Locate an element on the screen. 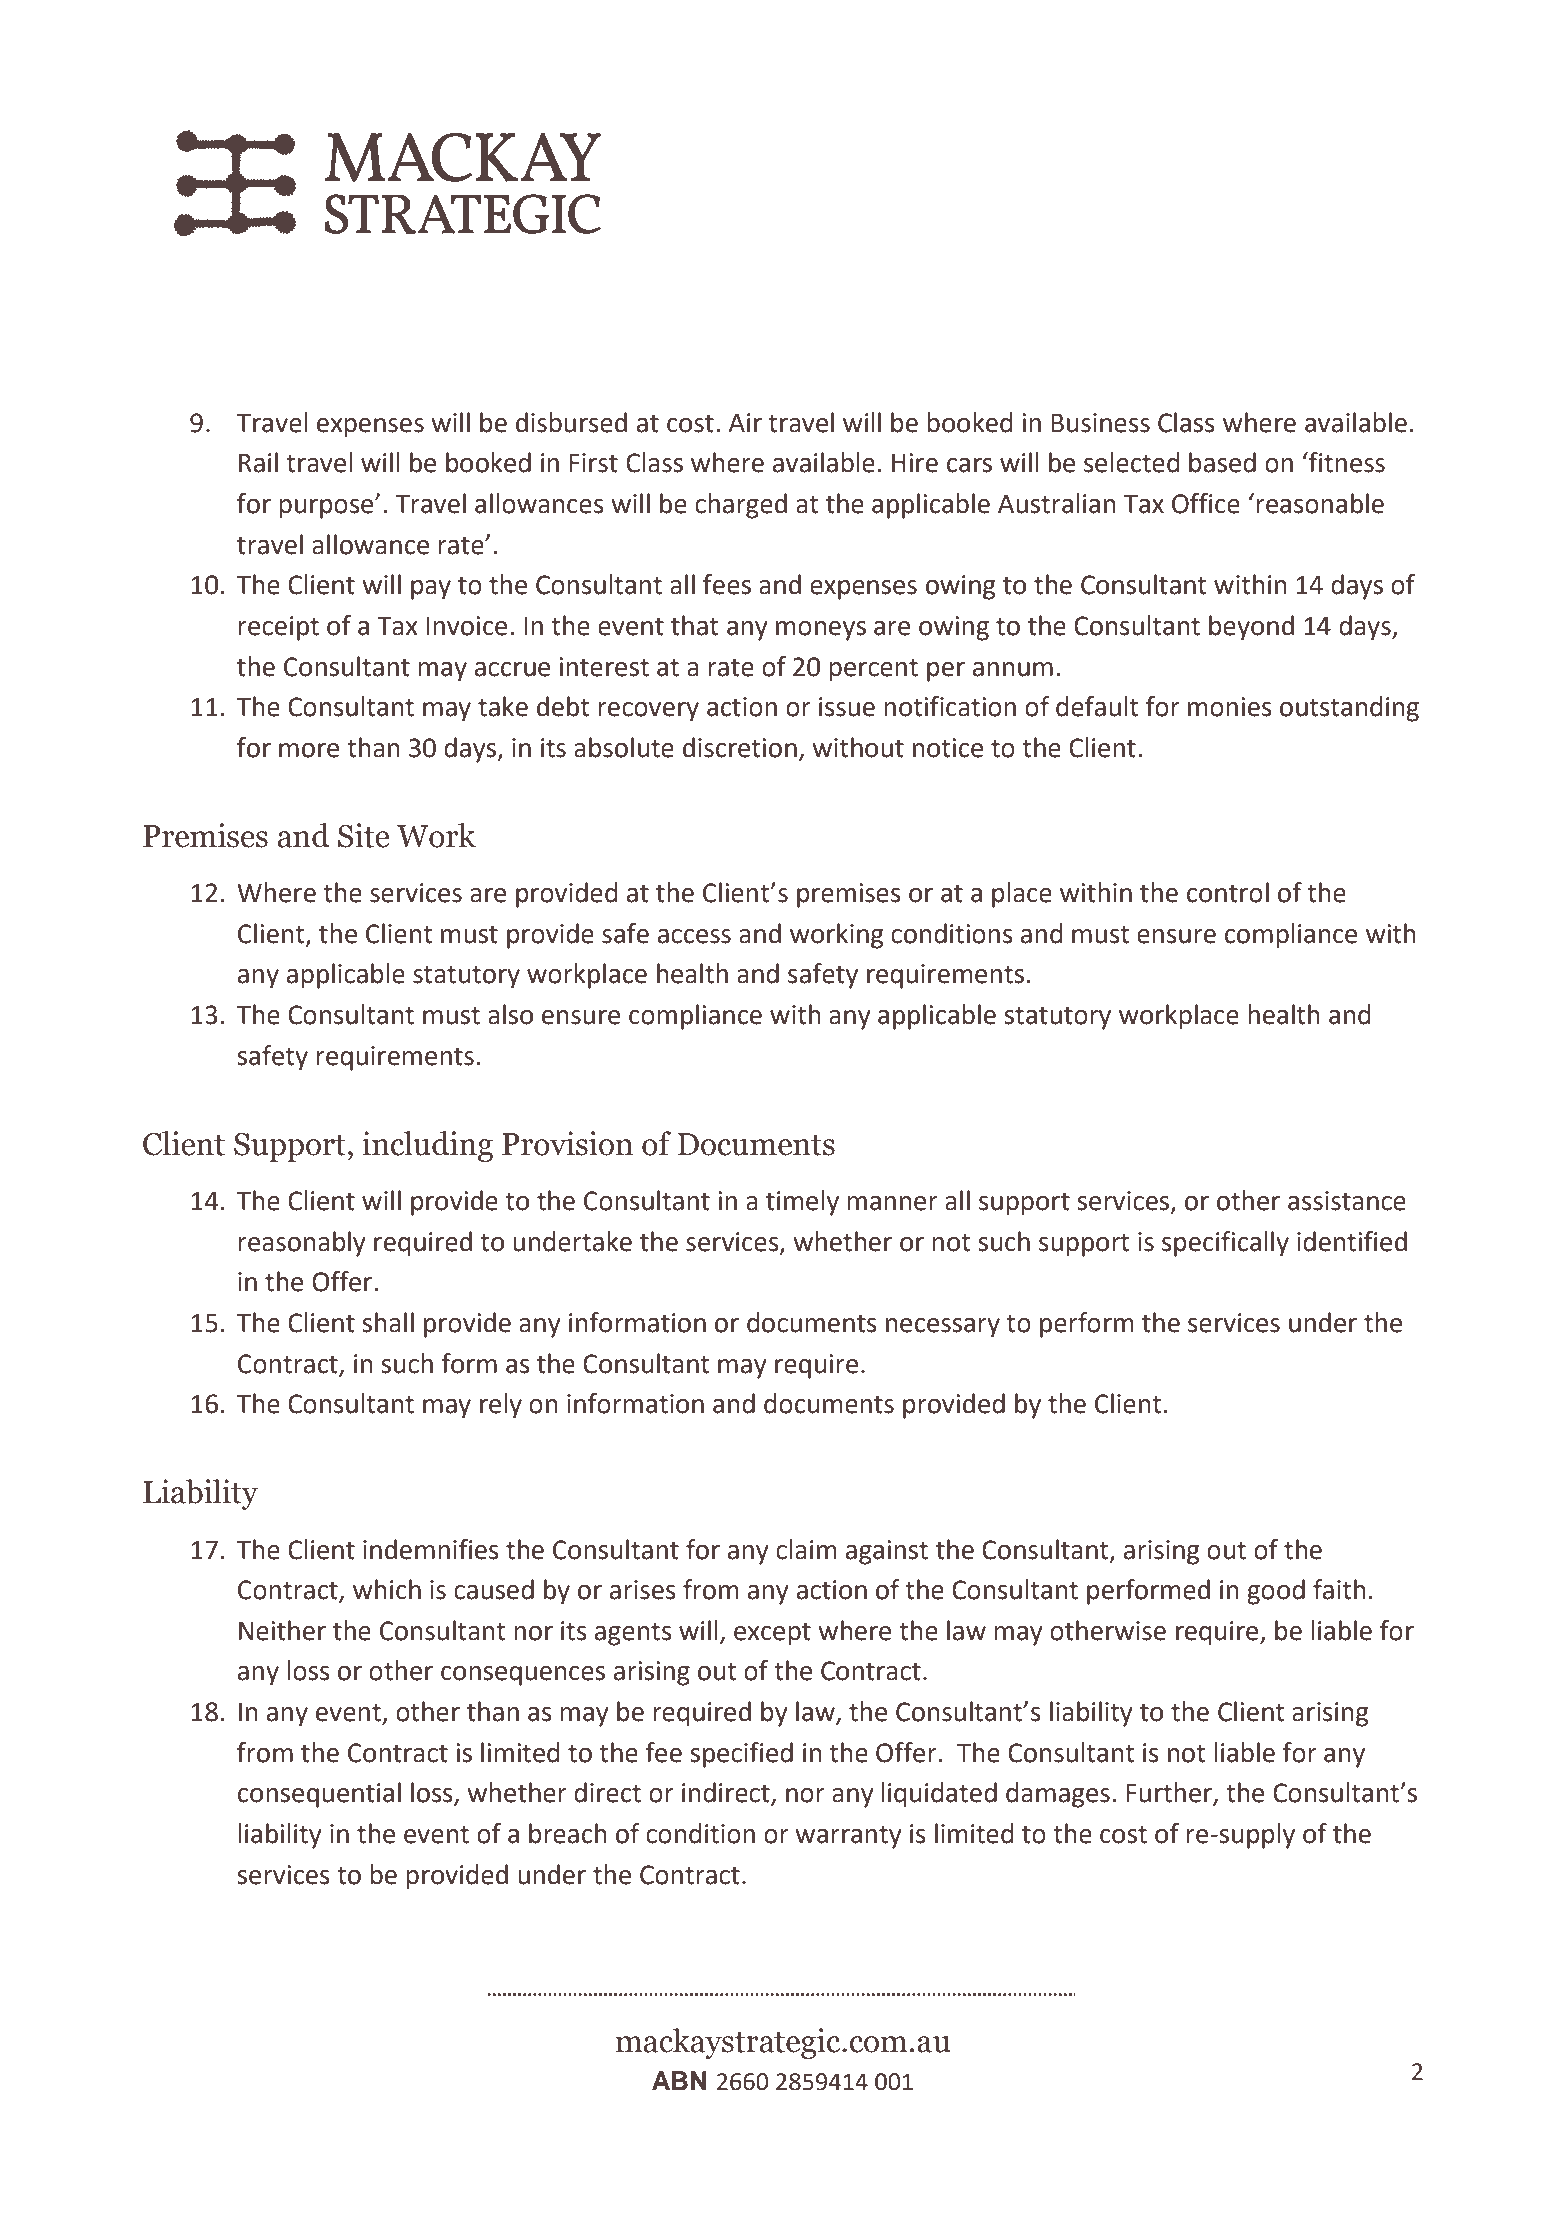  purpose is located at coordinates (327, 508).
